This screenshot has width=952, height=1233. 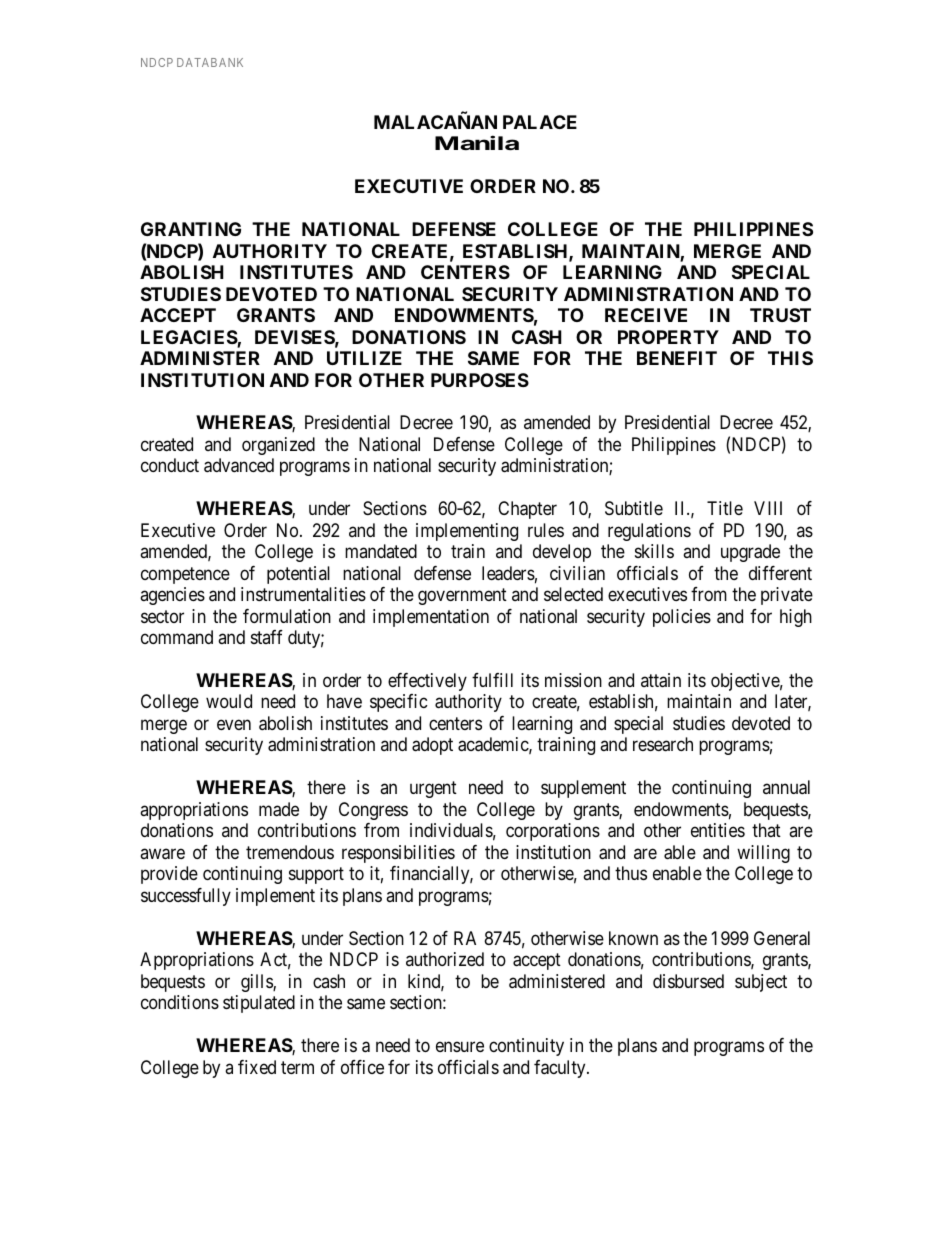 What do you see at coordinates (688, 981) in the screenshot?
I see `disbursed` at bounding box center [688, 981].
